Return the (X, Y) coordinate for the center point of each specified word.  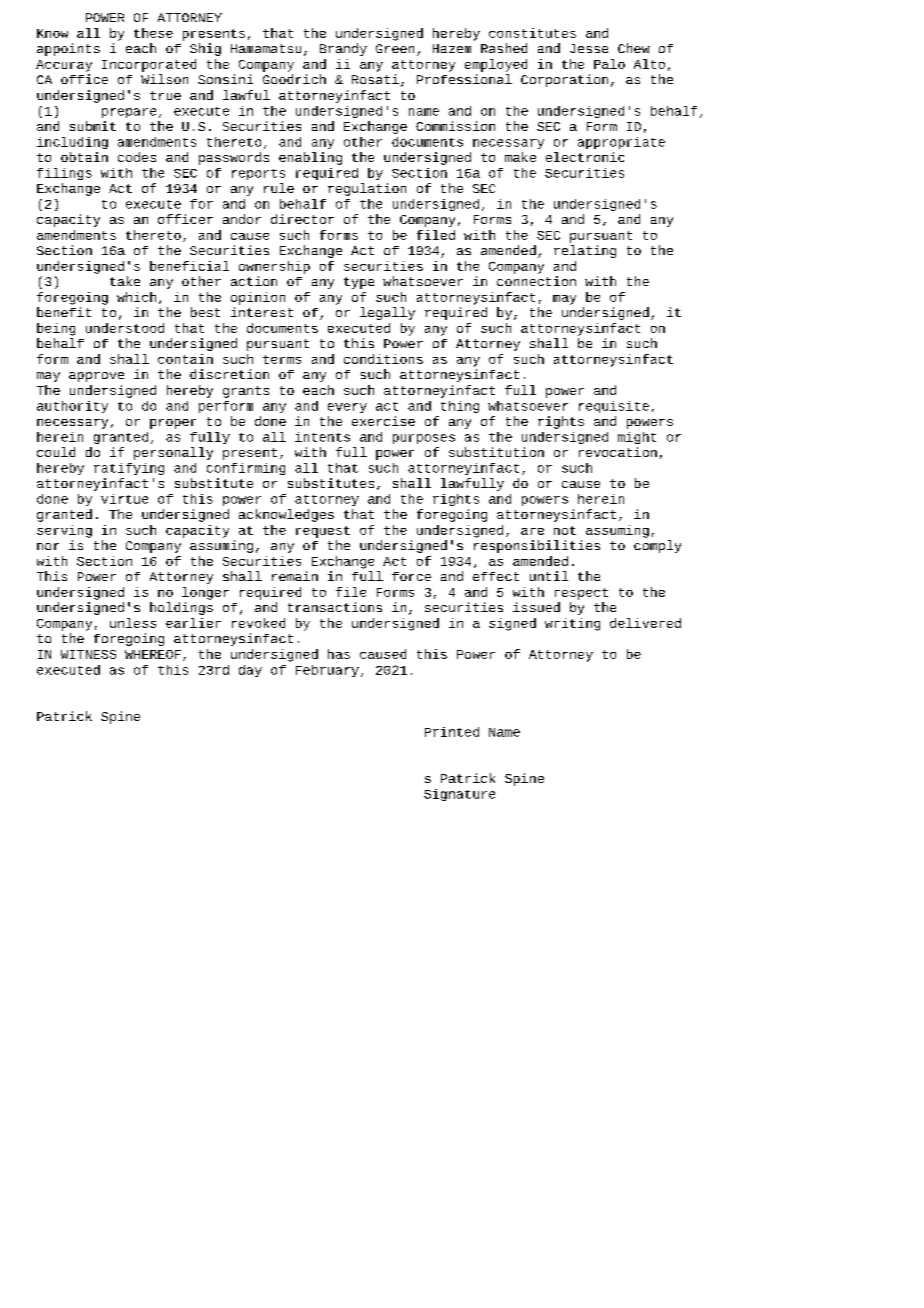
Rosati (375, 79)
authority (72, 407)
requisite (614, 407)
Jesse (589, 48)
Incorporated (149, 65)
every (347, 408)
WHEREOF (153, 654)
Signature (459, 795)
